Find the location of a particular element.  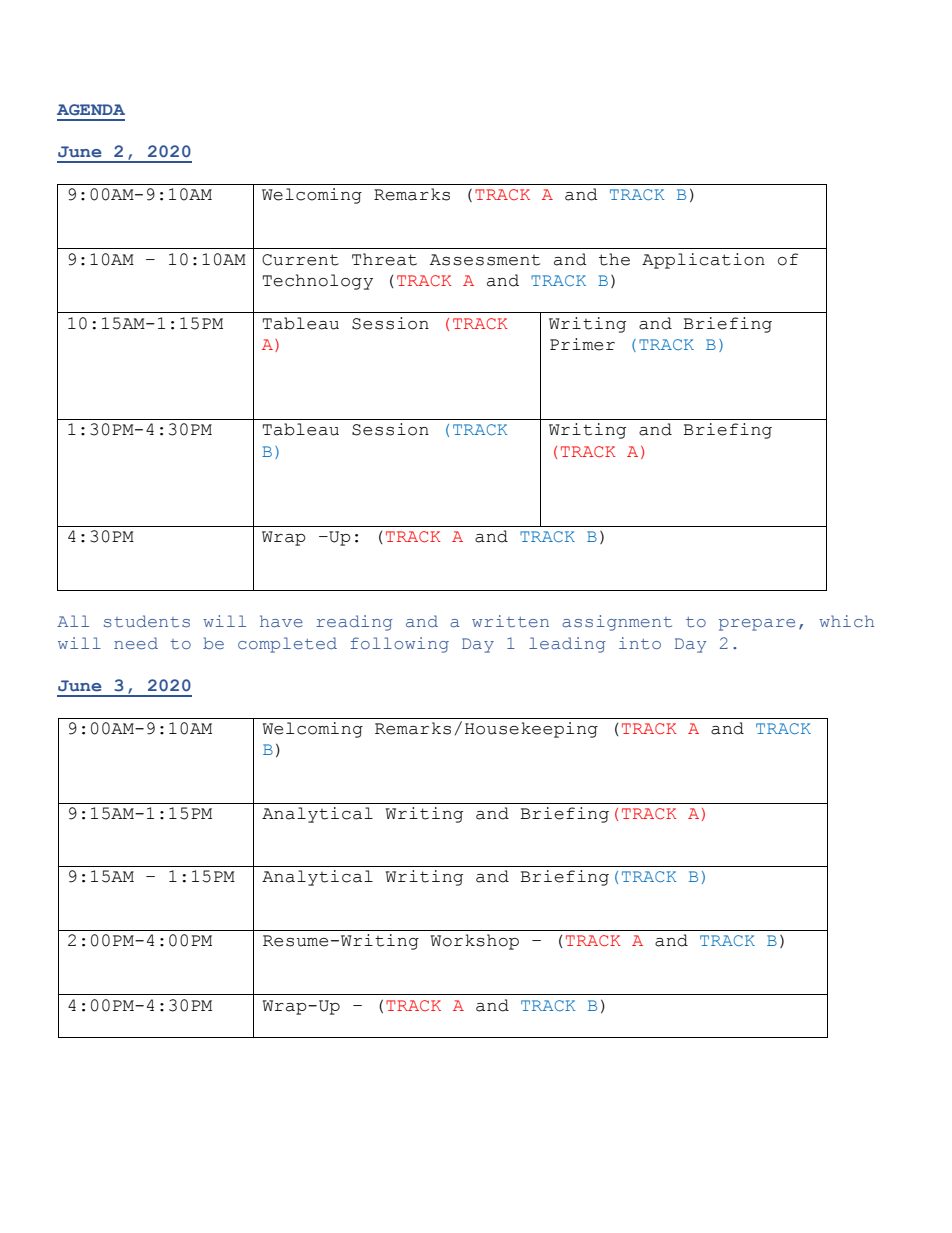

following is located at coordinates (399, 645).
